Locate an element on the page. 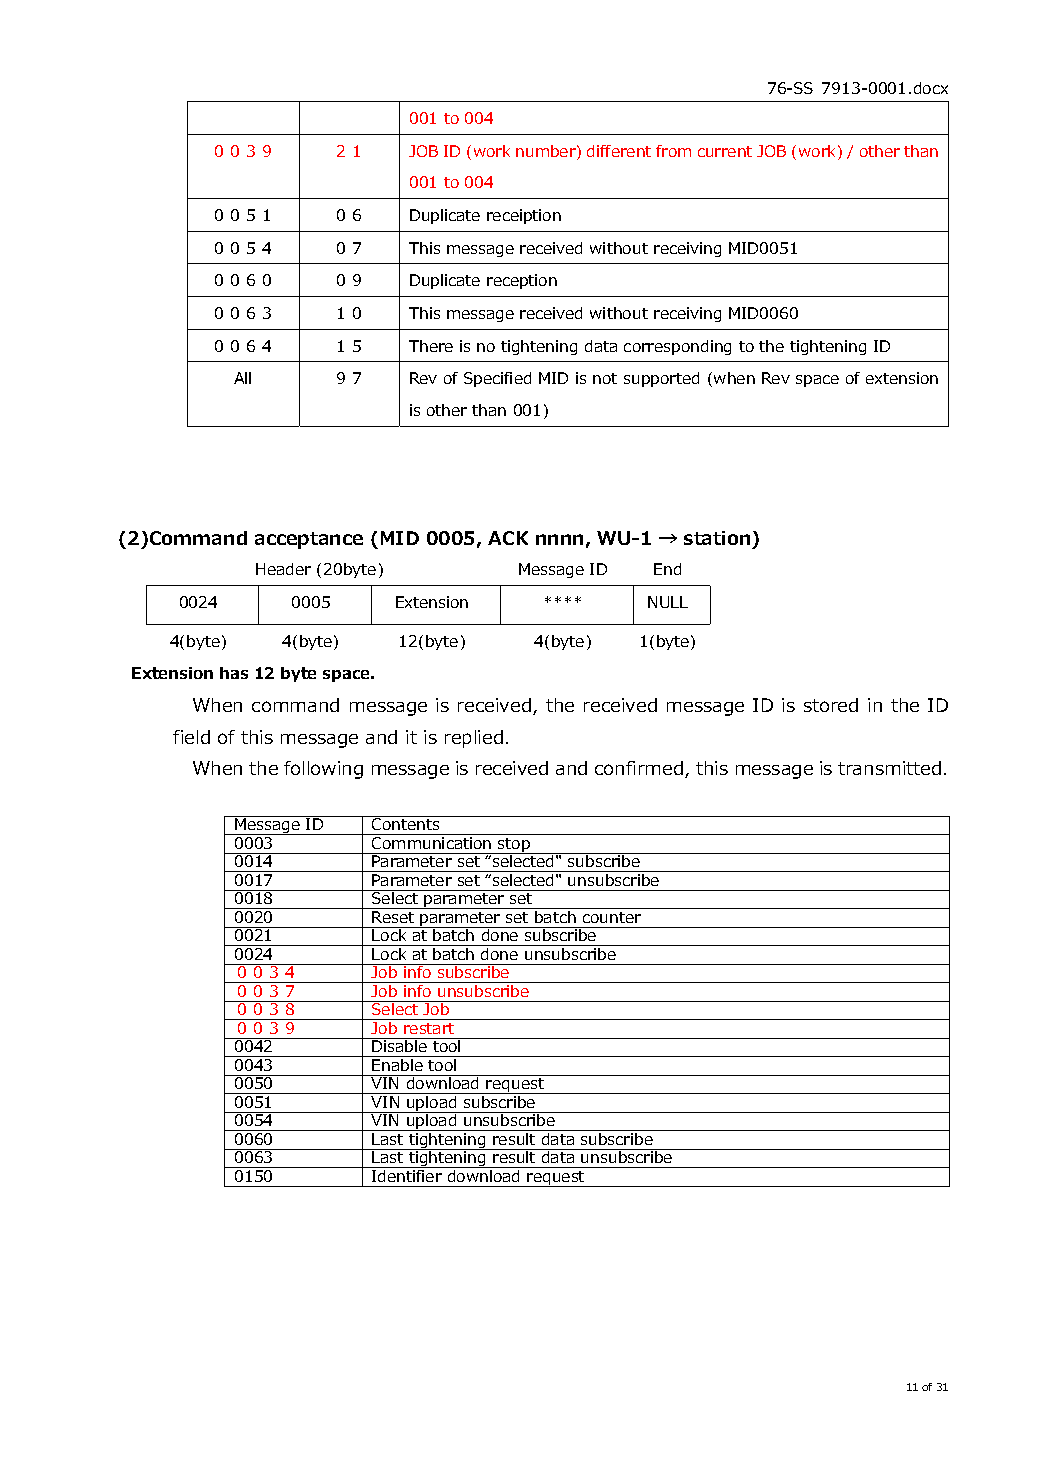 The height and width of the page is (1484, 1049). station is located at coordinates (717, 538).
